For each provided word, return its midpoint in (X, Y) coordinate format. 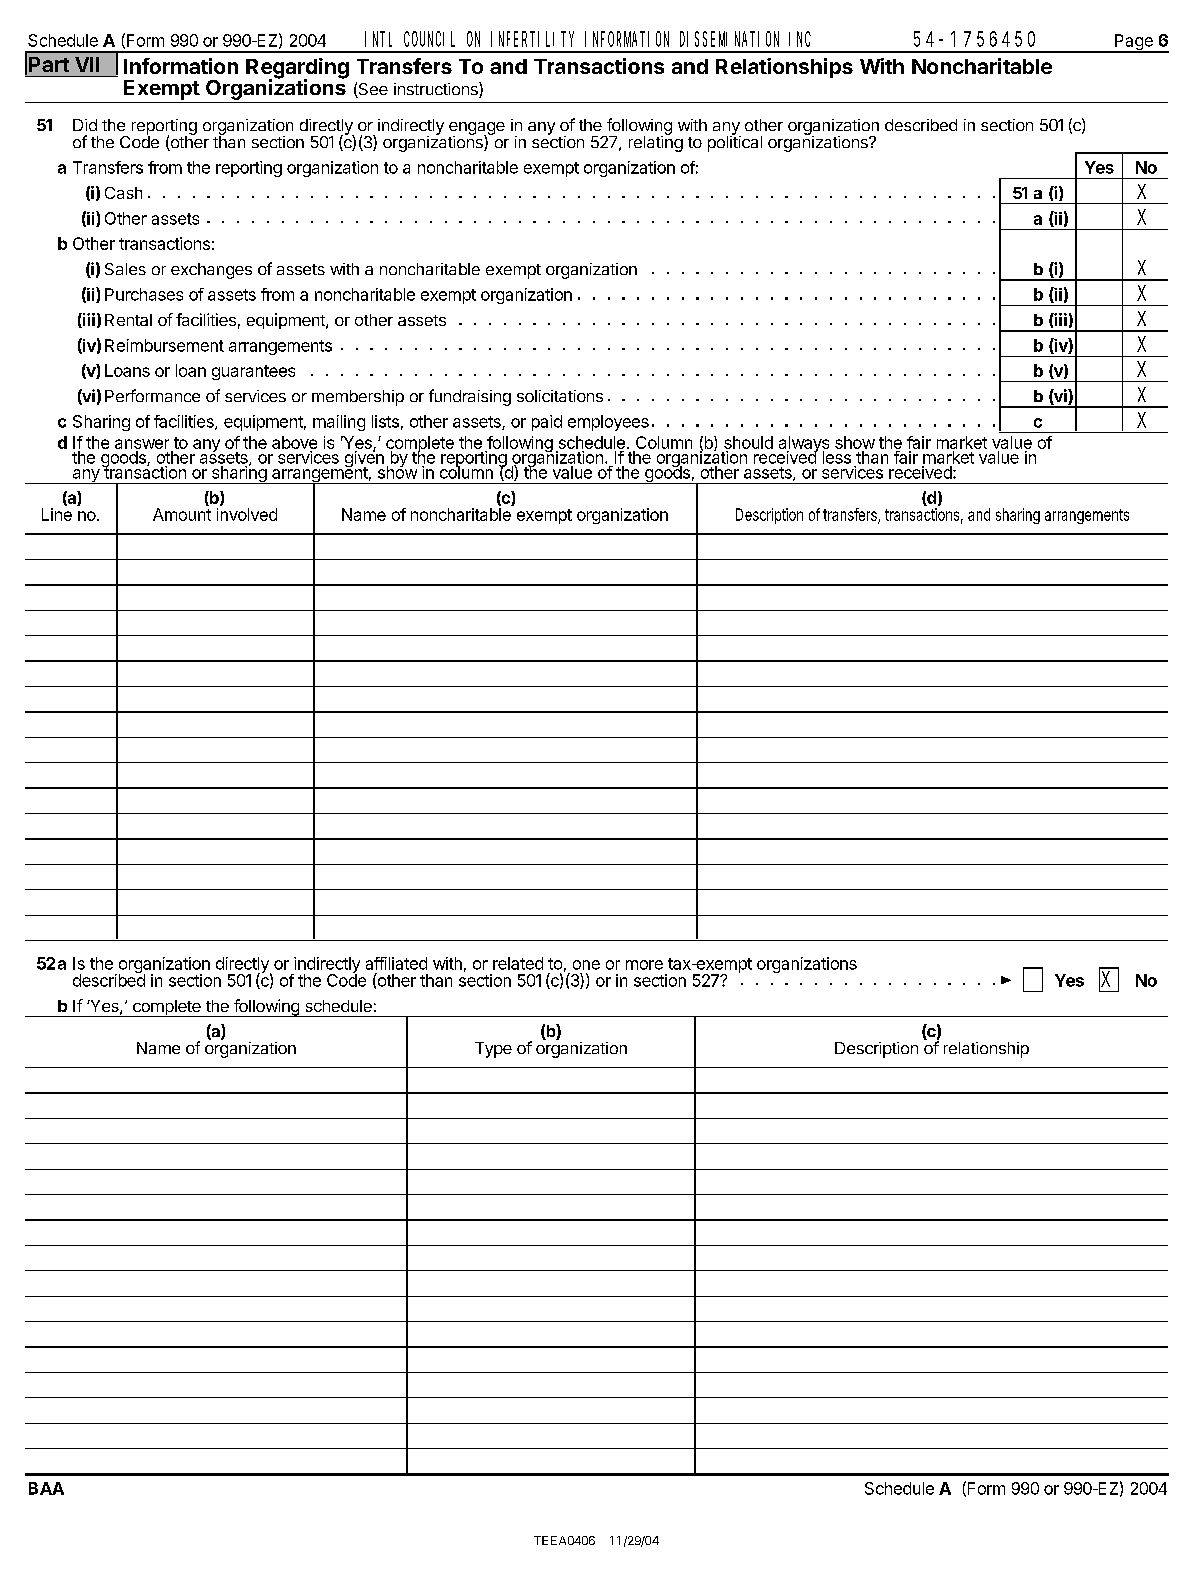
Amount (182, 514)
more (644, 965)
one (586, 965)
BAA (46, 1488)
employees (608, 423)
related (518, 963)
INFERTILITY (532, 39)
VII (87, 64)
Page (1134, 43)
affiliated (396, 963)
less (837, 457)
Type (493, 1050)
